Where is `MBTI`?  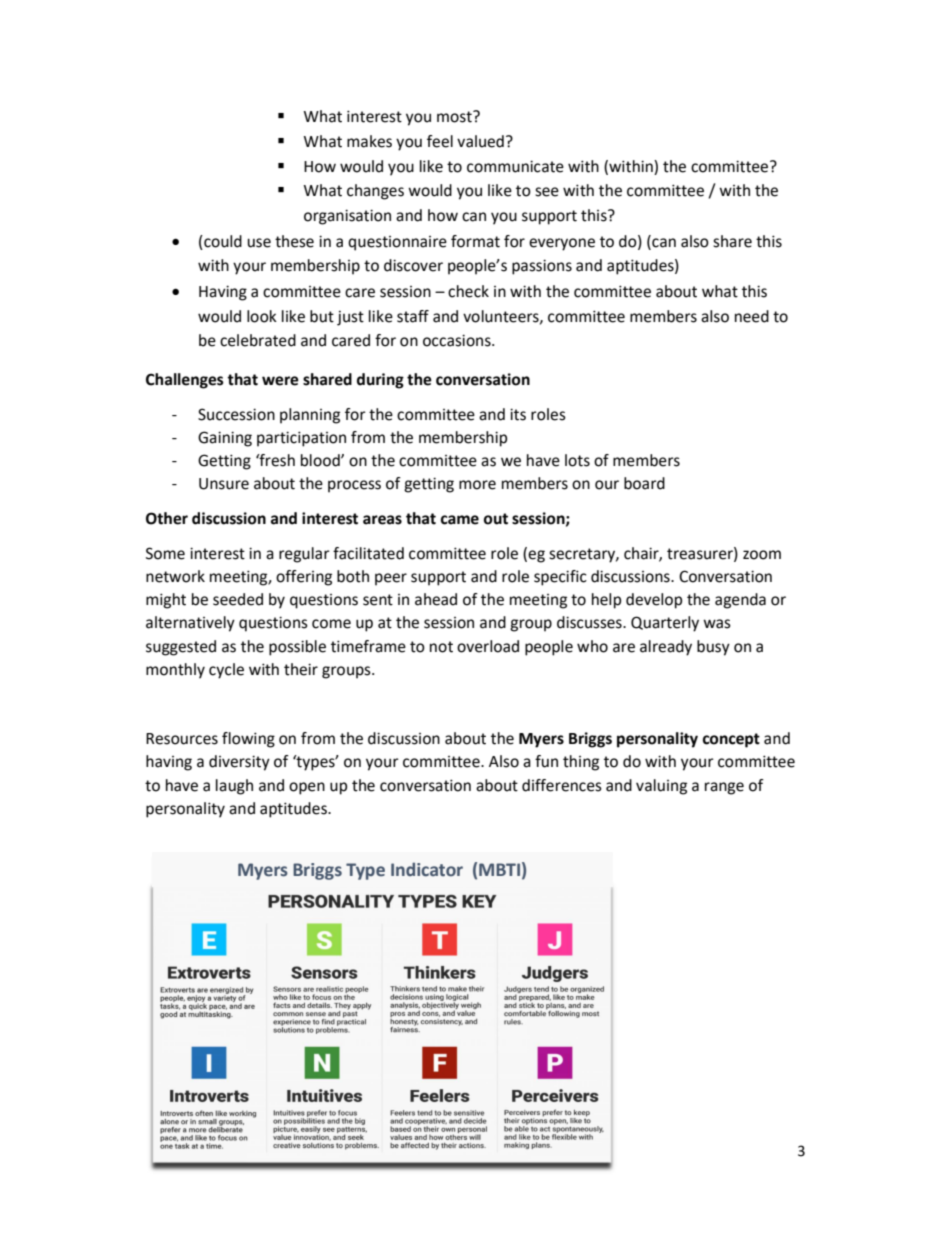
MBTI is located at coordinates (499, 869).
